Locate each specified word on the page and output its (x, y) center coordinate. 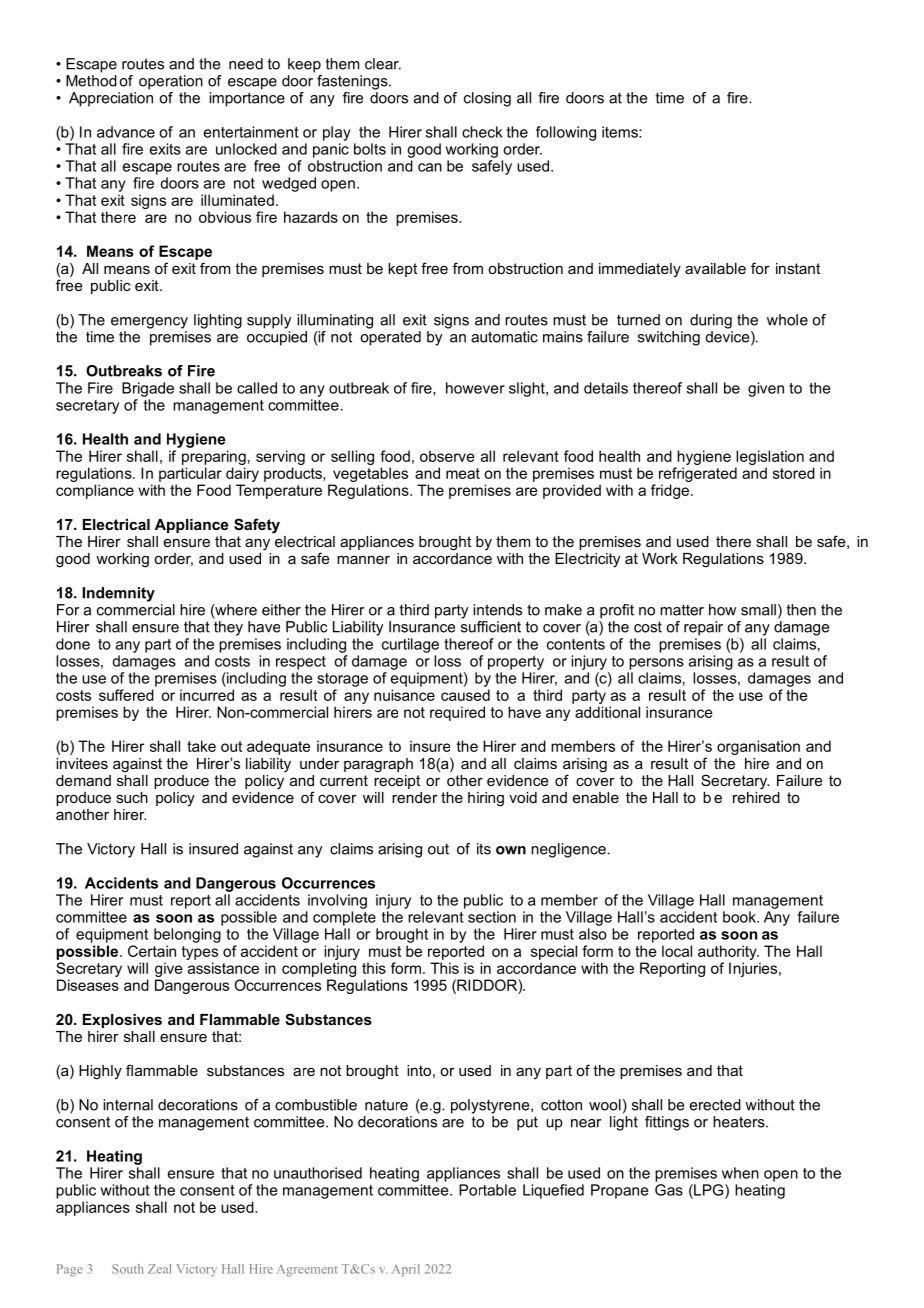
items (621, 132)
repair (703, 628)
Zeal (159, 1269)
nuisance (404, 695)
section (492, 917)
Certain (152, 951)
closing (487, 99)
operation (171, 82)
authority (728, 952)
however (475, 388)
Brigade (148, 389)
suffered (126, 695)
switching (669, 338)
